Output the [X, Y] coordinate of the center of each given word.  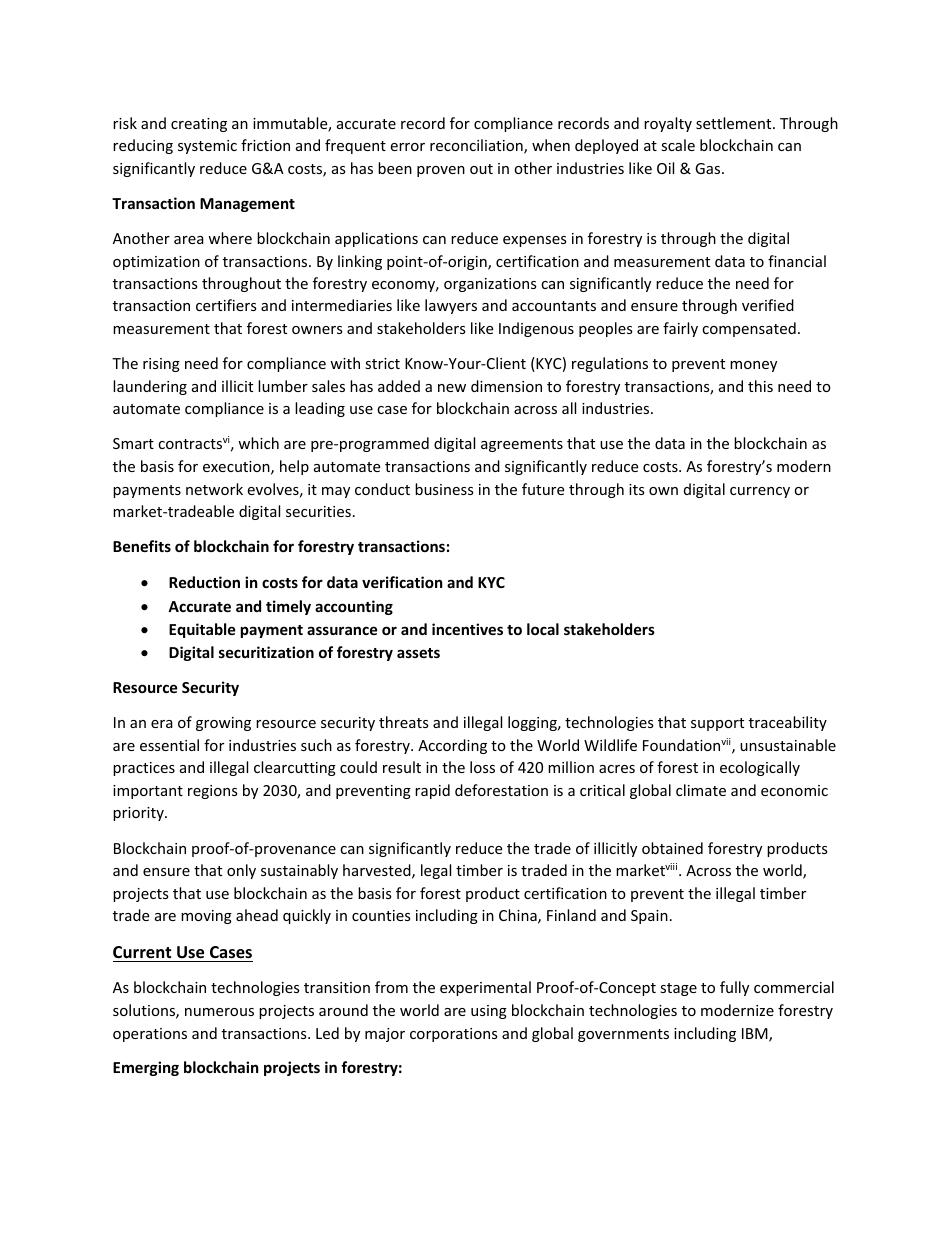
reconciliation [477, 146]
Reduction [204, 582]
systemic [207, 147]
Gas [709, 168]
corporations [454, 1035]
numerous [219, 1012]
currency [760, 492]
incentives [467, 629]
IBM [756, 1035]
